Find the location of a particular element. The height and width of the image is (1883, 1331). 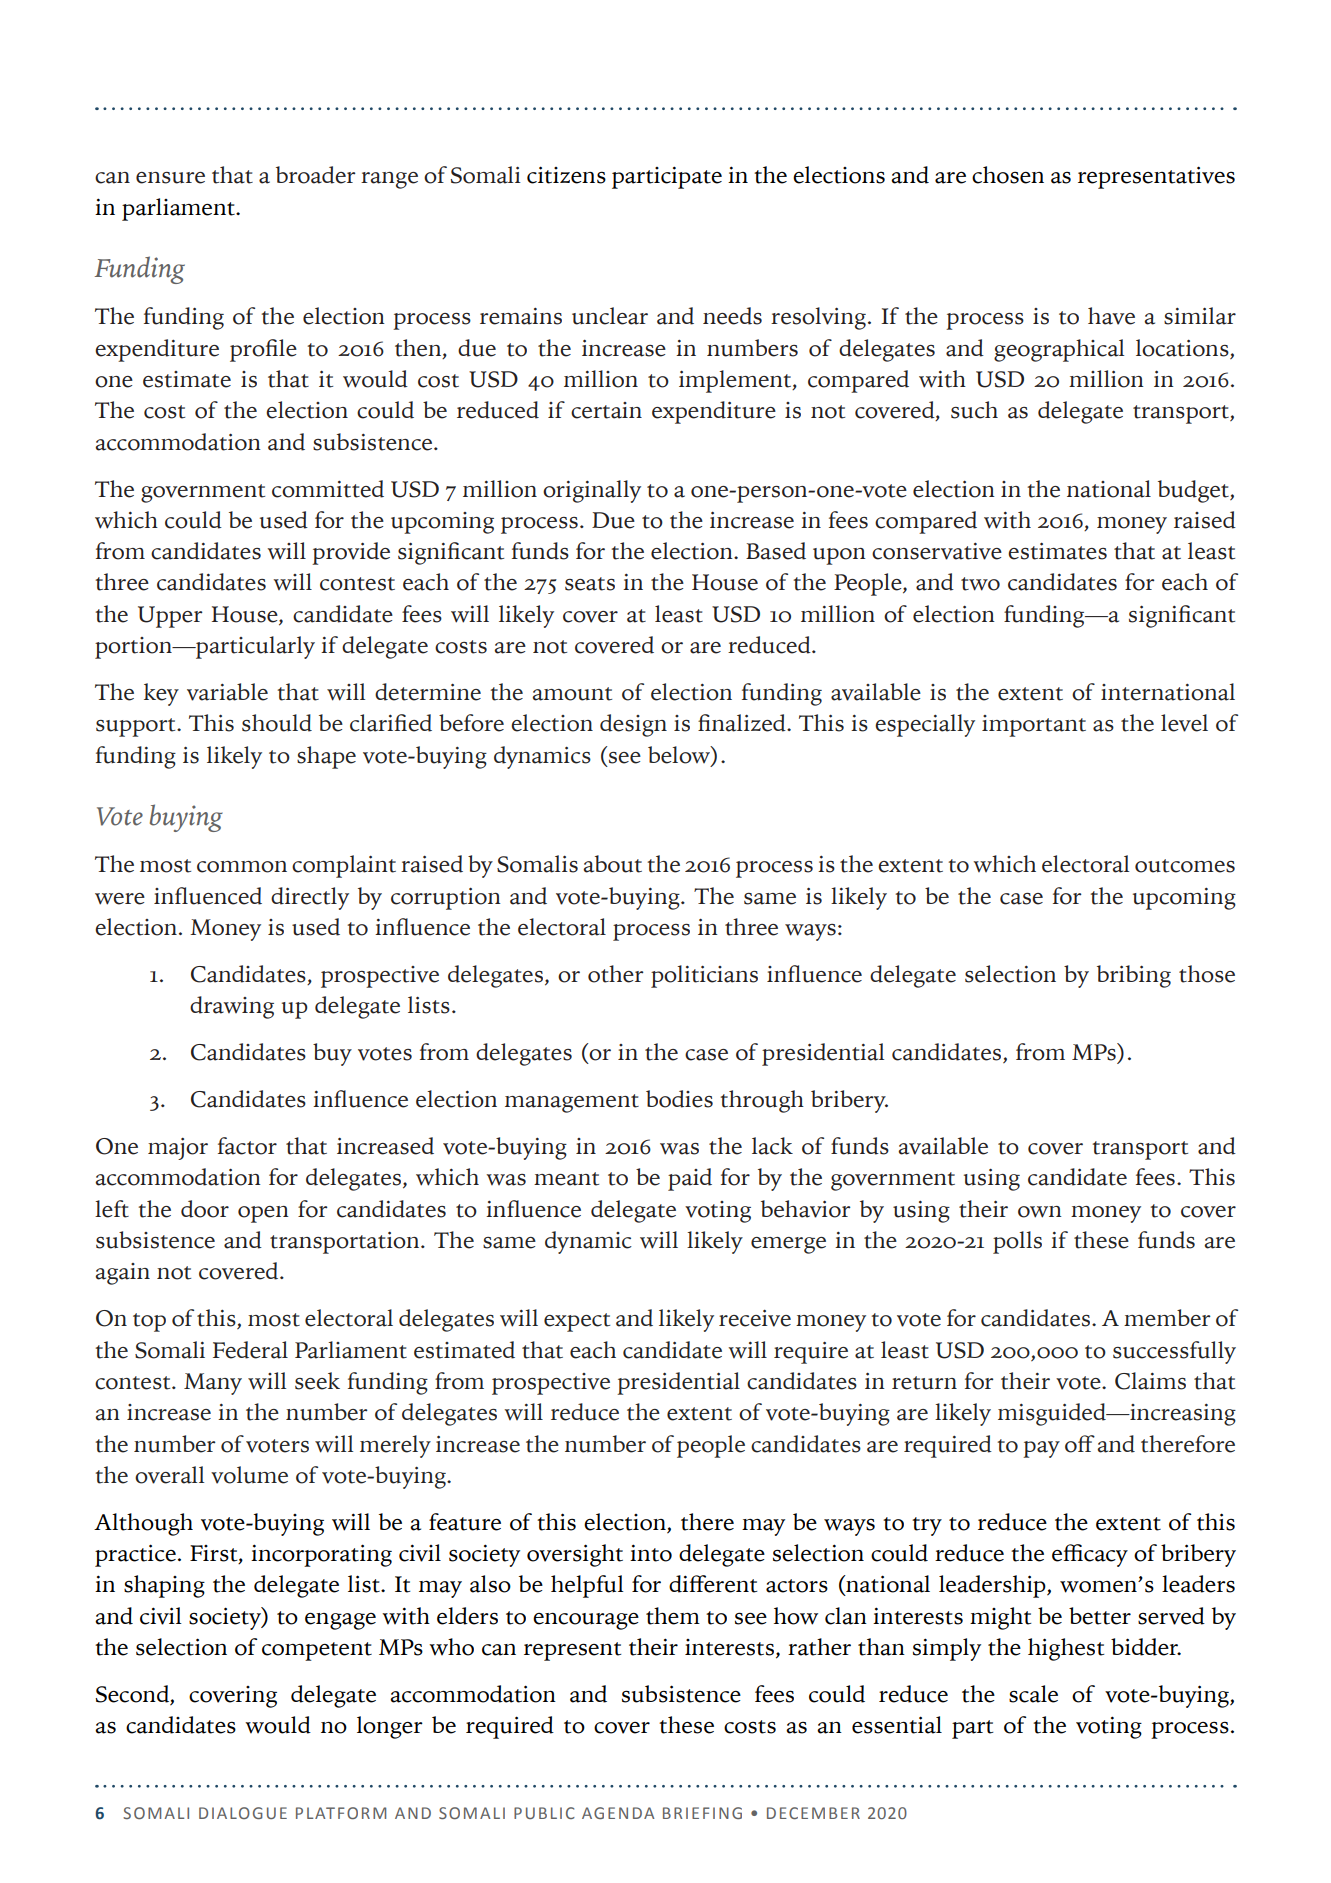

seats is located at coordinates (590, 584).
